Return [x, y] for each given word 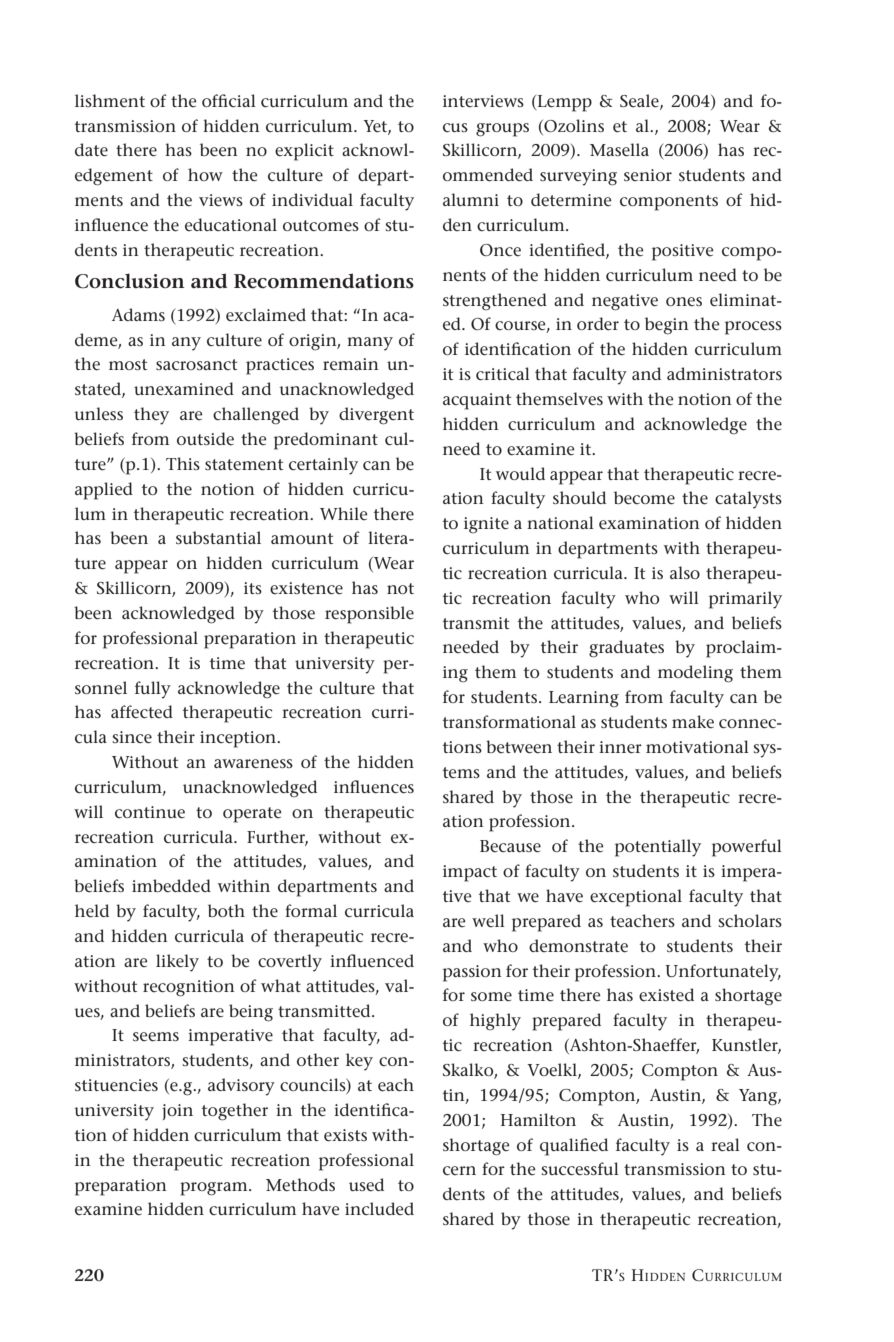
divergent [376, 416]
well [488, 921]
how [205, 174]
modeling [695, 674]
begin [667, 326]
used [366, 1185]
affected [142, 712]
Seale [640, 102]
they [151, 416]
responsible [369, 615]
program [215, 1189]
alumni [471, 199]
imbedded [171, 886]
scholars [750, 920]
